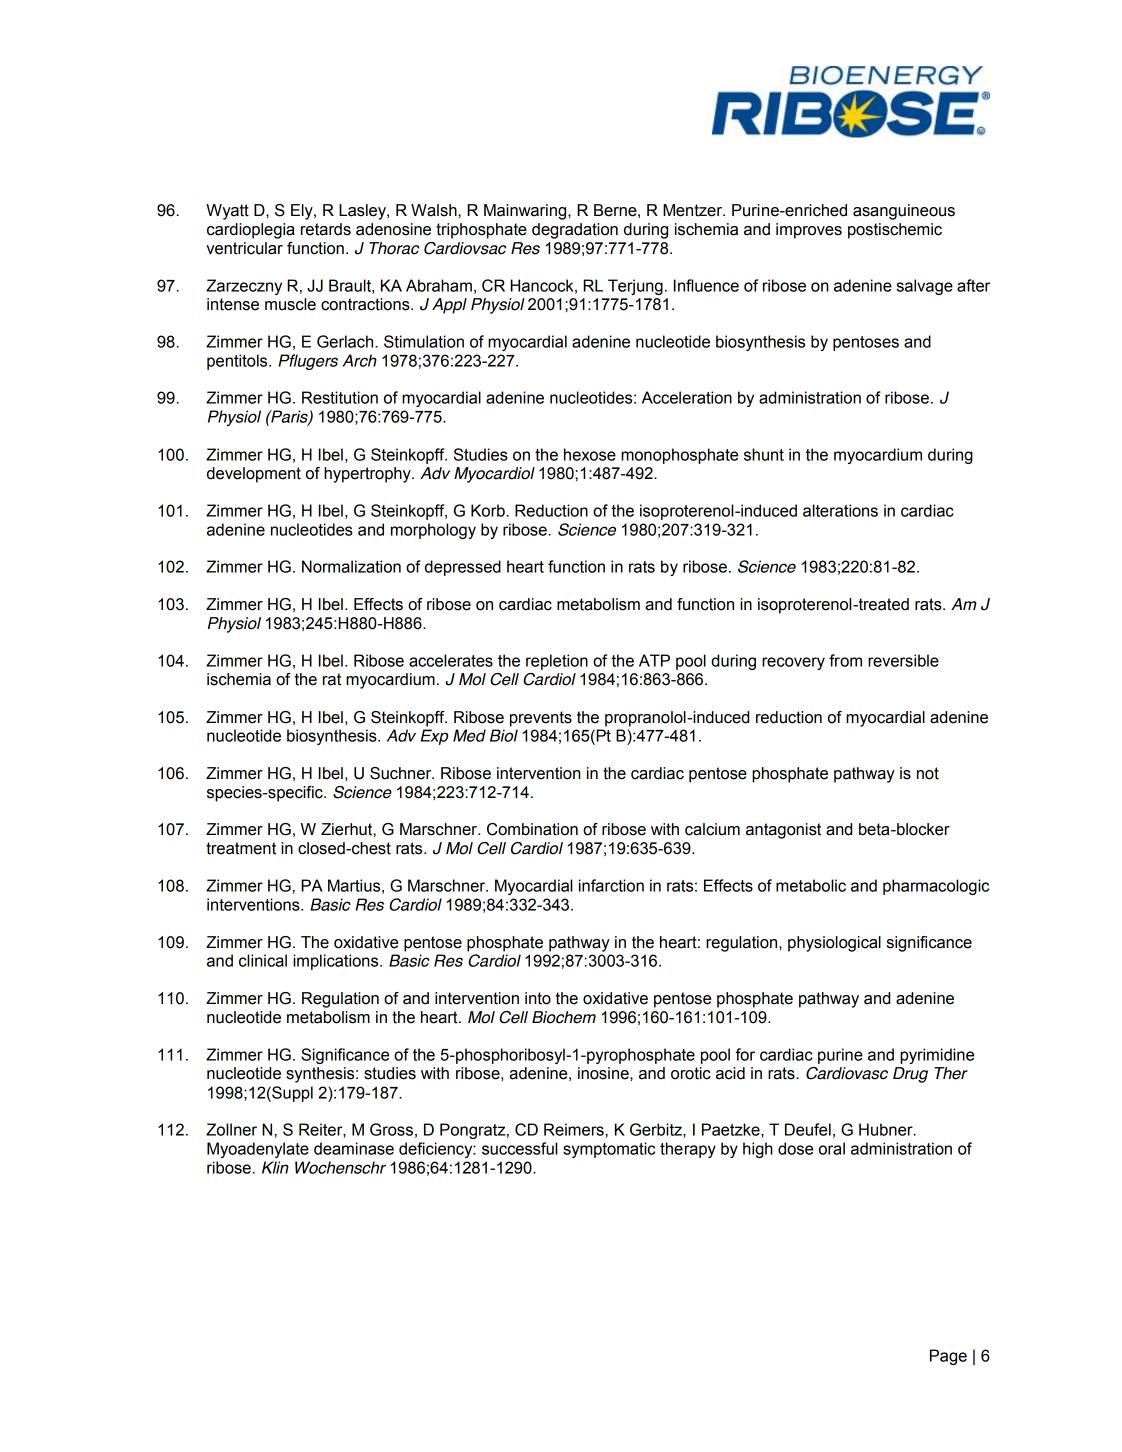 The height and width of the screenshot is (1452, 1122). Describe the element at coordinates (840, 510) in the screenshot. I see `alterations` at that location.
